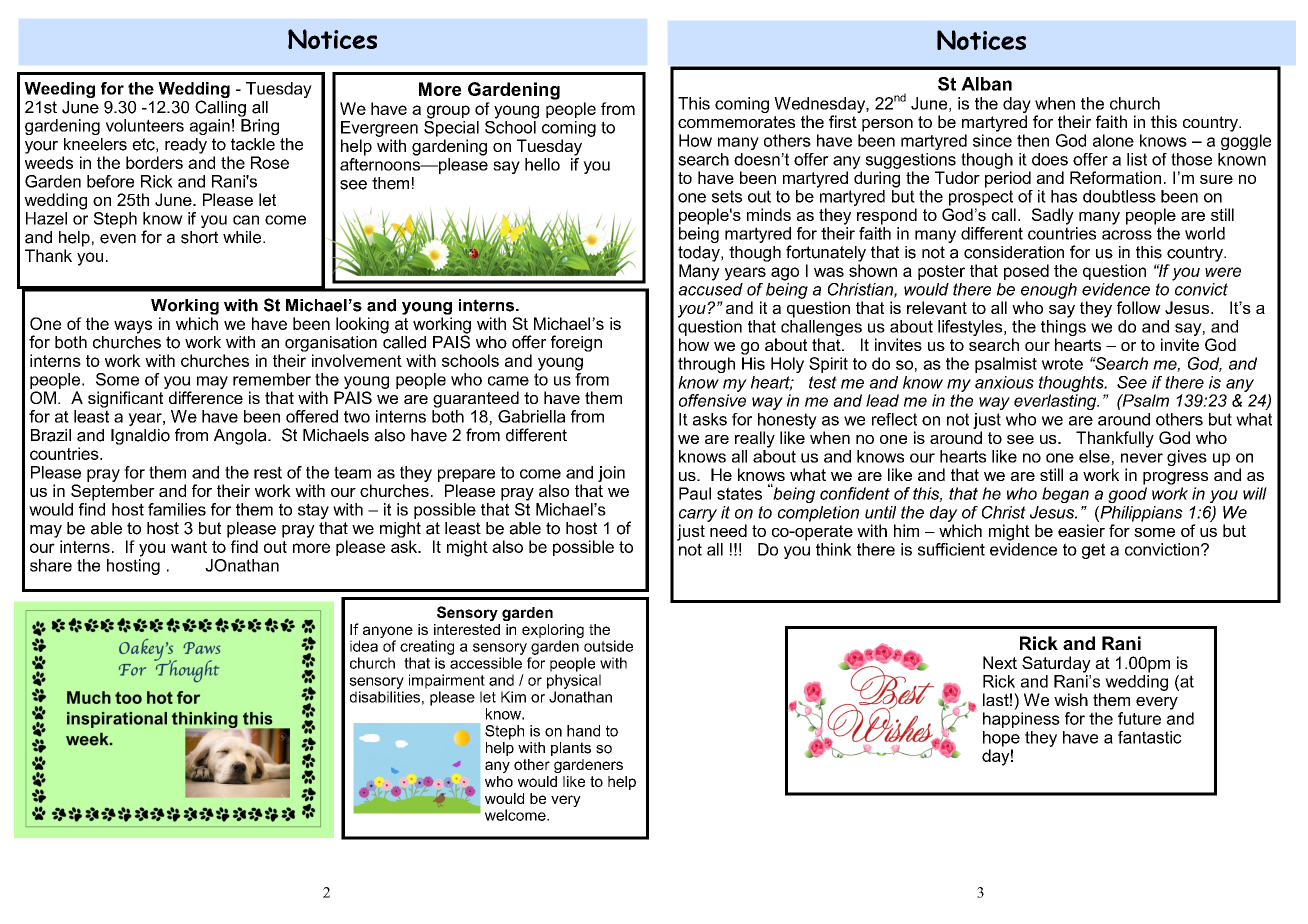 This screenshot has height=924, width=1308. What do you see at coordinates (583, 731) in the screenshot?
I see `hand` at bounding box center [583, 731].
